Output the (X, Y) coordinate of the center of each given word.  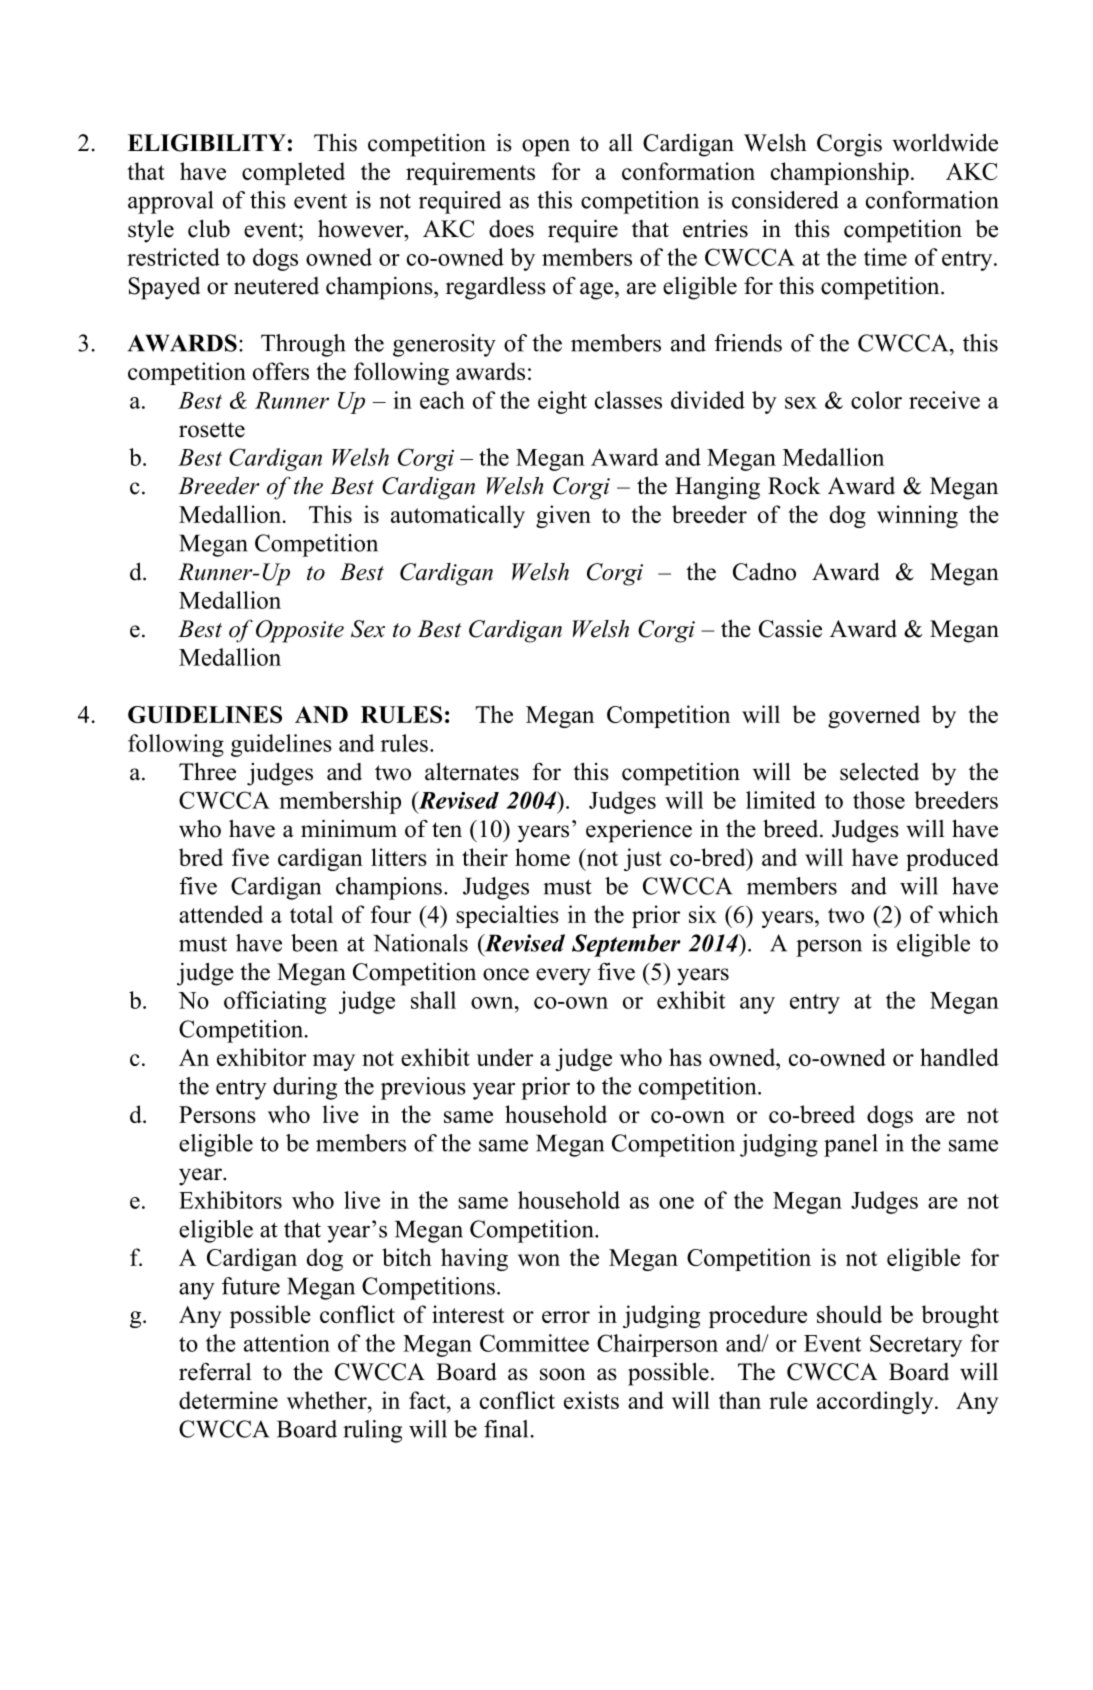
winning (917, 516)
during (305, 1088)
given (563, 516)
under (505, 1057)
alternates (472, 771)
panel (851, 1145)
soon (563, 1374)
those (879, 800)
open (546, 148)
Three (207, 771)
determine (228, 1400)
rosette (212, 430)
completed (293, 173)
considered (785, 200)
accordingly (876, 1402)
